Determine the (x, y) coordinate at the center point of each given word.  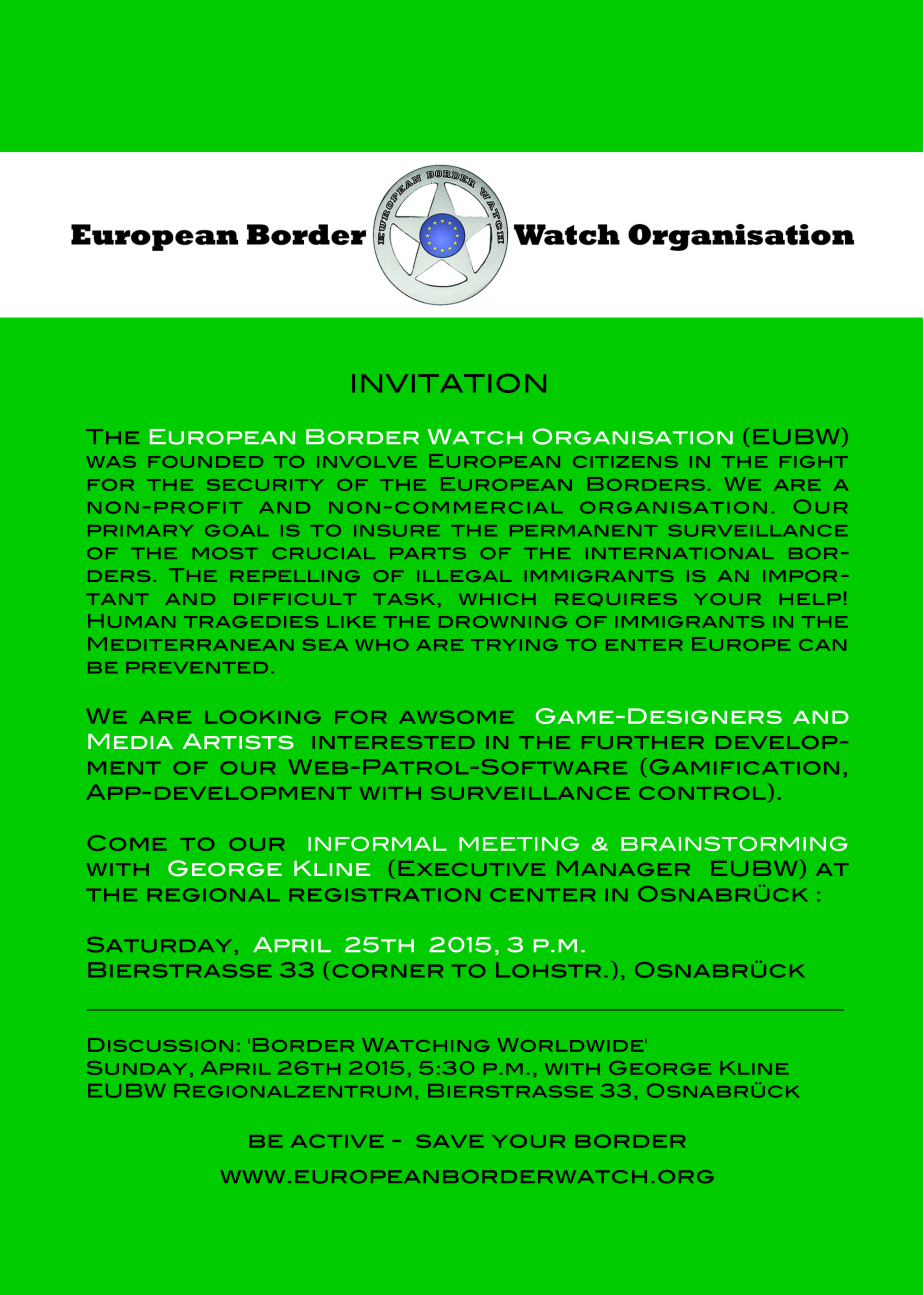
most (225, 553)
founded (205, 462)
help (810, 599)
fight (814, 462)
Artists (238, 741)
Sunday (137, 1068)
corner (388, 971)
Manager (623, 868)
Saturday (159, 944)
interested (393, 742)
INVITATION (449, 383)
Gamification (744, 767)
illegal (464, 576)
